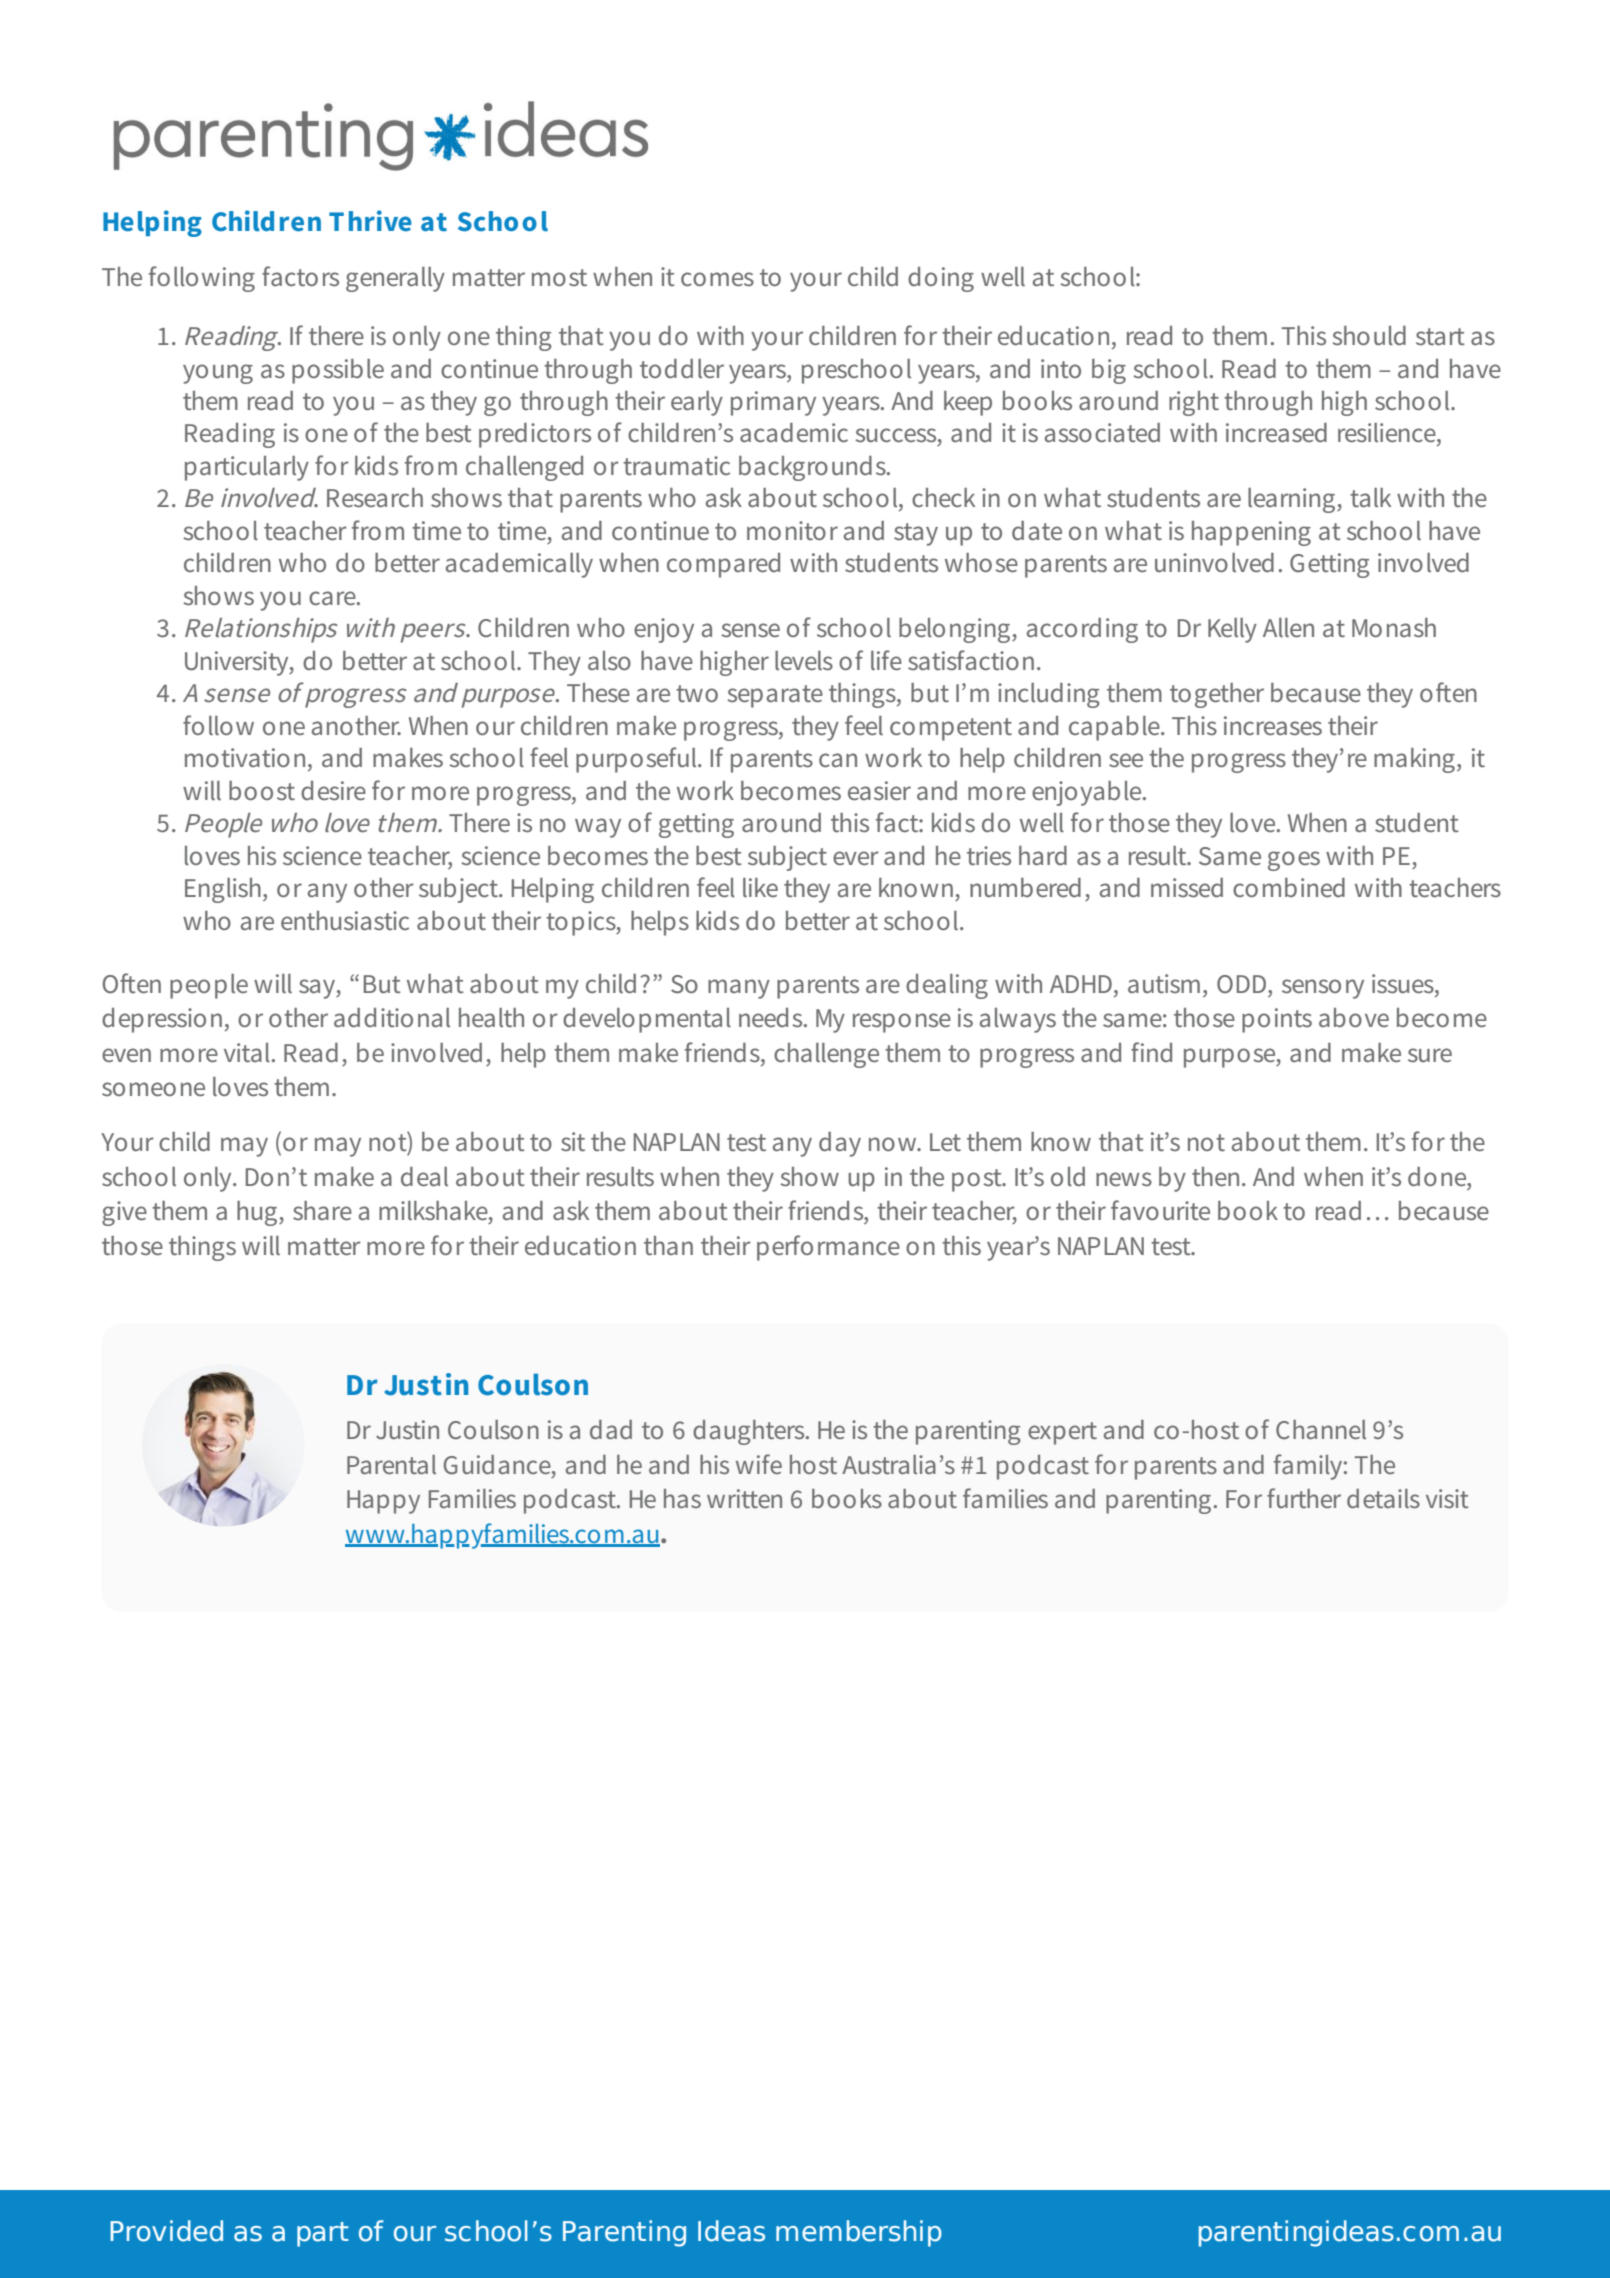  I want to click on Parental, so click(391, 1464).
